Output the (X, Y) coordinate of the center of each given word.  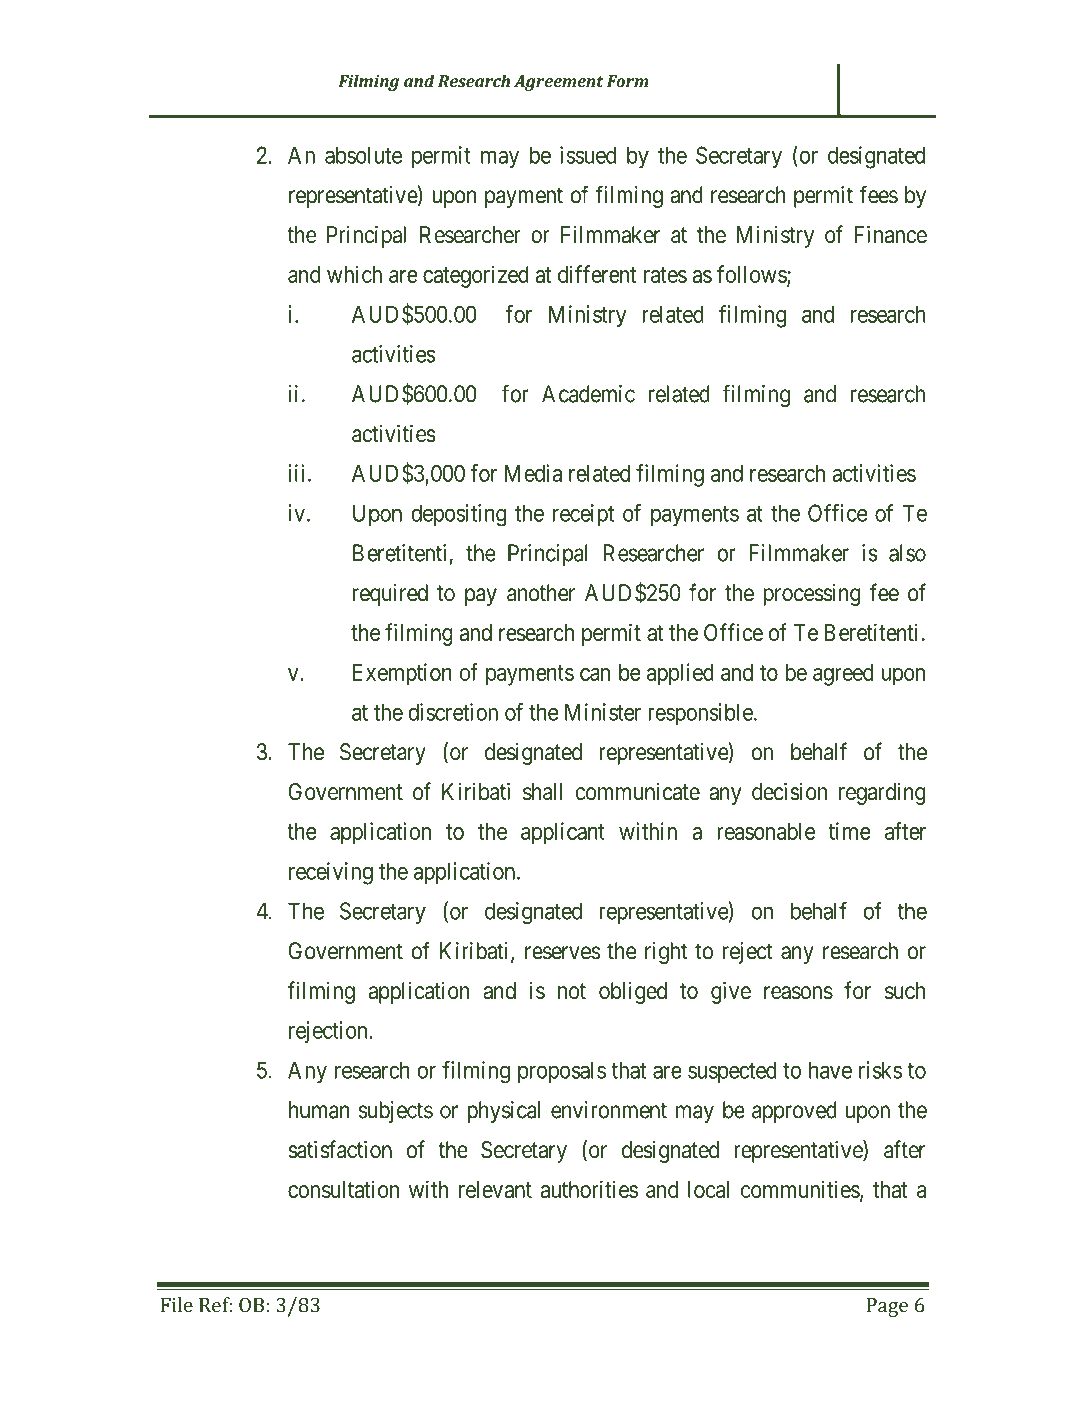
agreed (843, 675)
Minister (603, 712)
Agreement (558, 83)
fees (878, 194)
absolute (363, 155)
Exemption (402, 674)
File (177, 1305)
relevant (495, 1189)
